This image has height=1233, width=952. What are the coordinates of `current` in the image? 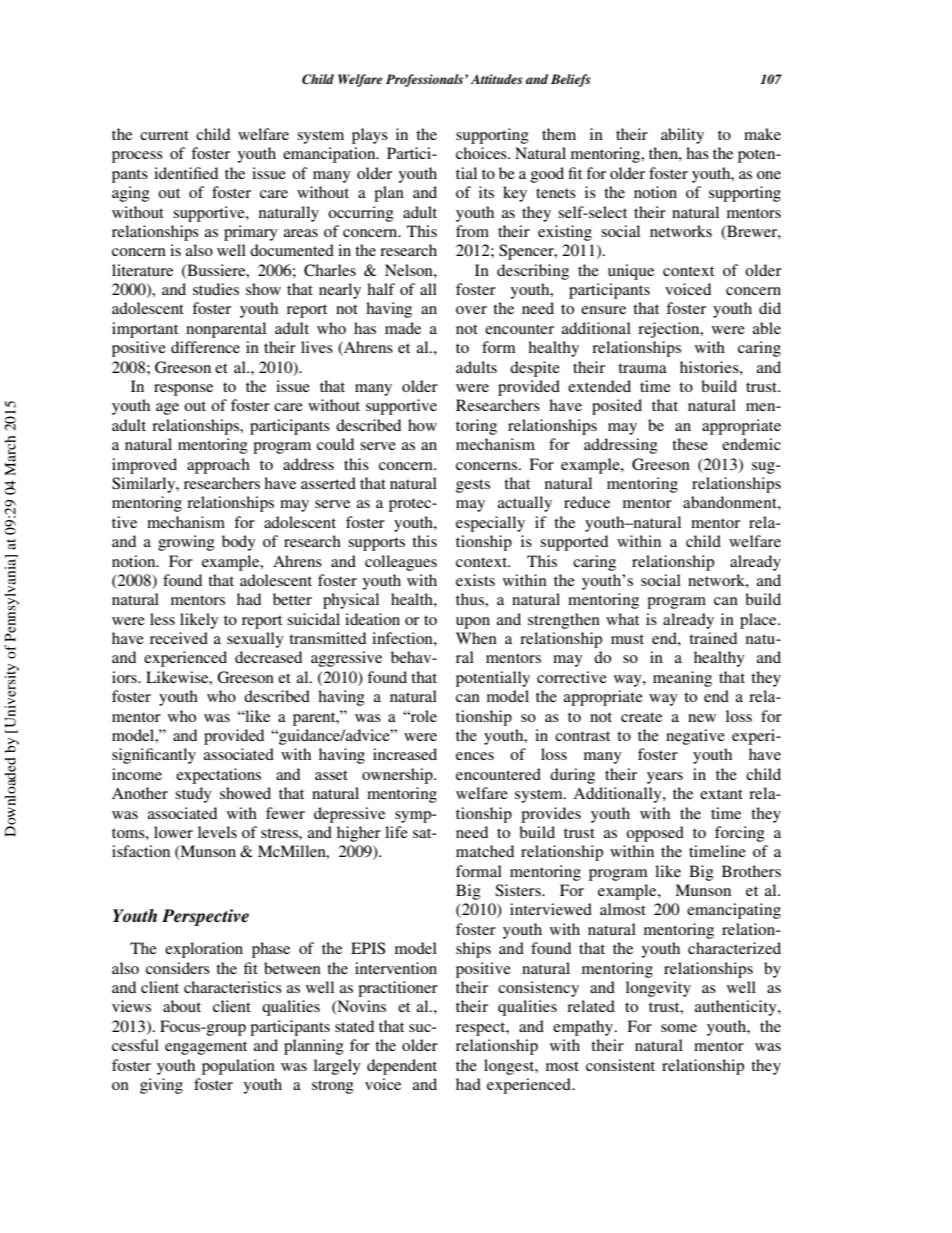 It's located at (164, 135).
